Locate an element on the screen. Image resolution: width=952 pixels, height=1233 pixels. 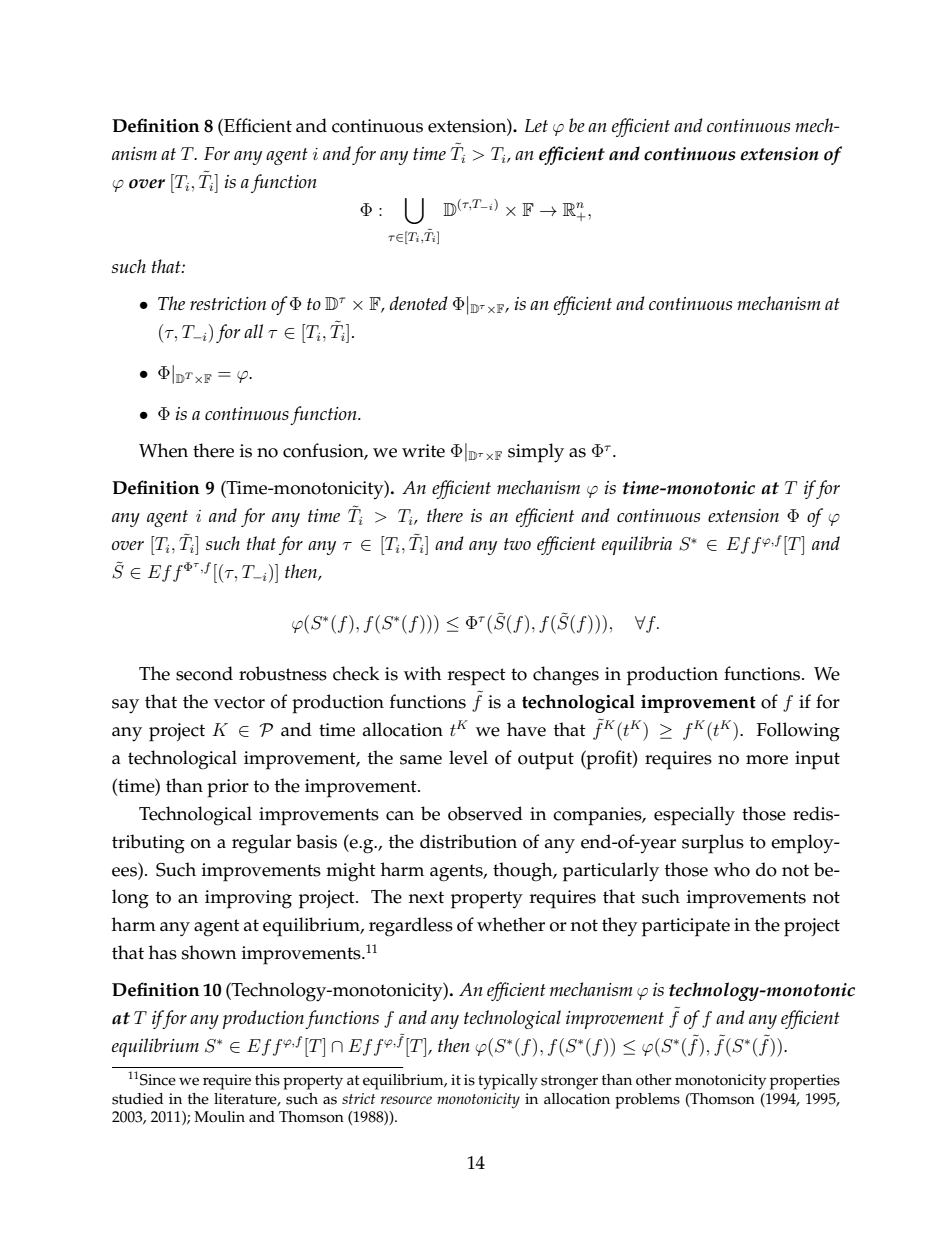
typically is located at coordinates (508, 1082).
